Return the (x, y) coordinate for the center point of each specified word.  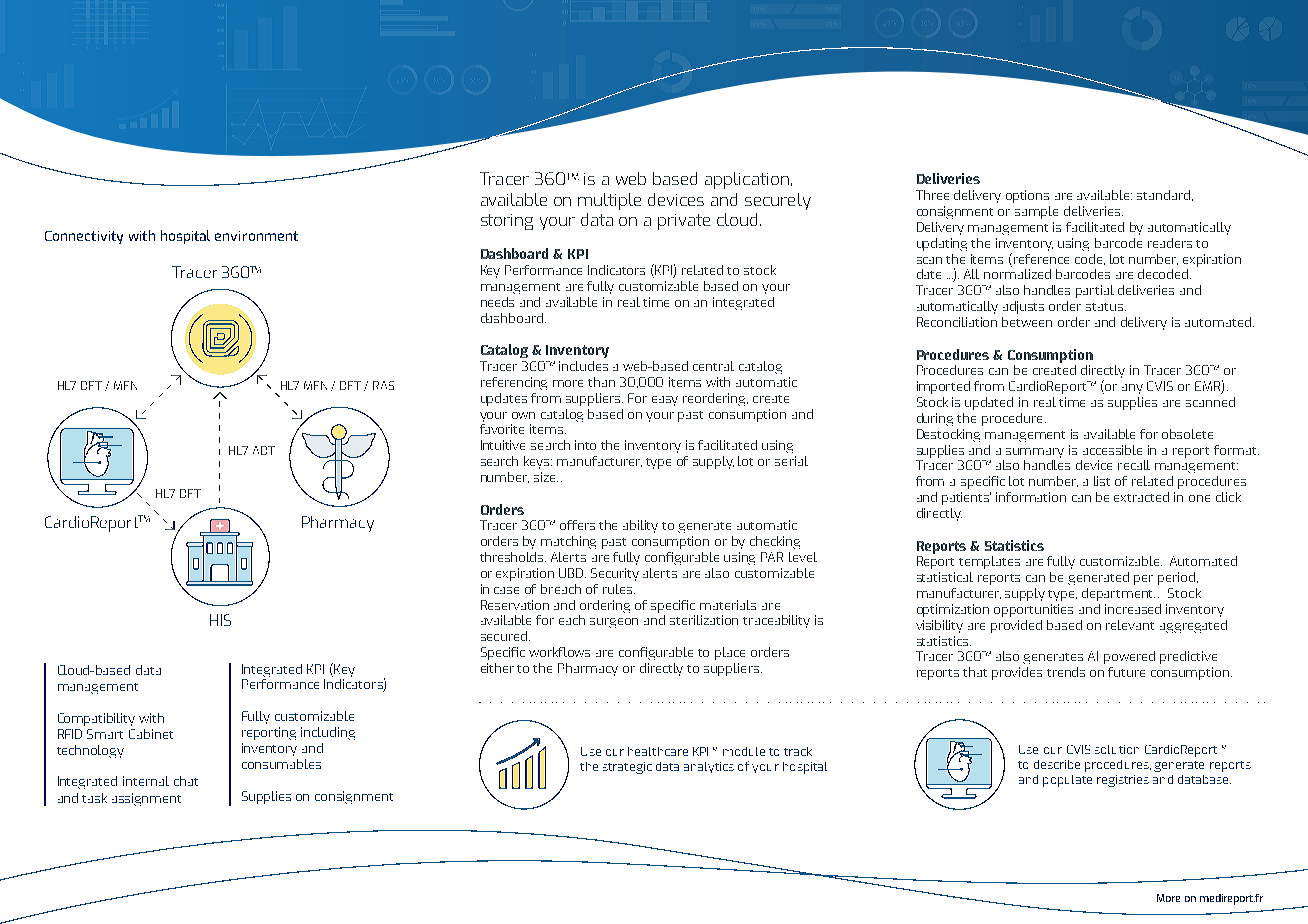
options (1027, 196)
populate (1067, 781)
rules (617, 589)
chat (186, 781)
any (1132, 389)
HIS (220, 620)
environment (256, 236)
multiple (609, 201)
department (1118, 594)
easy (665, 401)
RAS (383, 385)
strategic (627, 768)
